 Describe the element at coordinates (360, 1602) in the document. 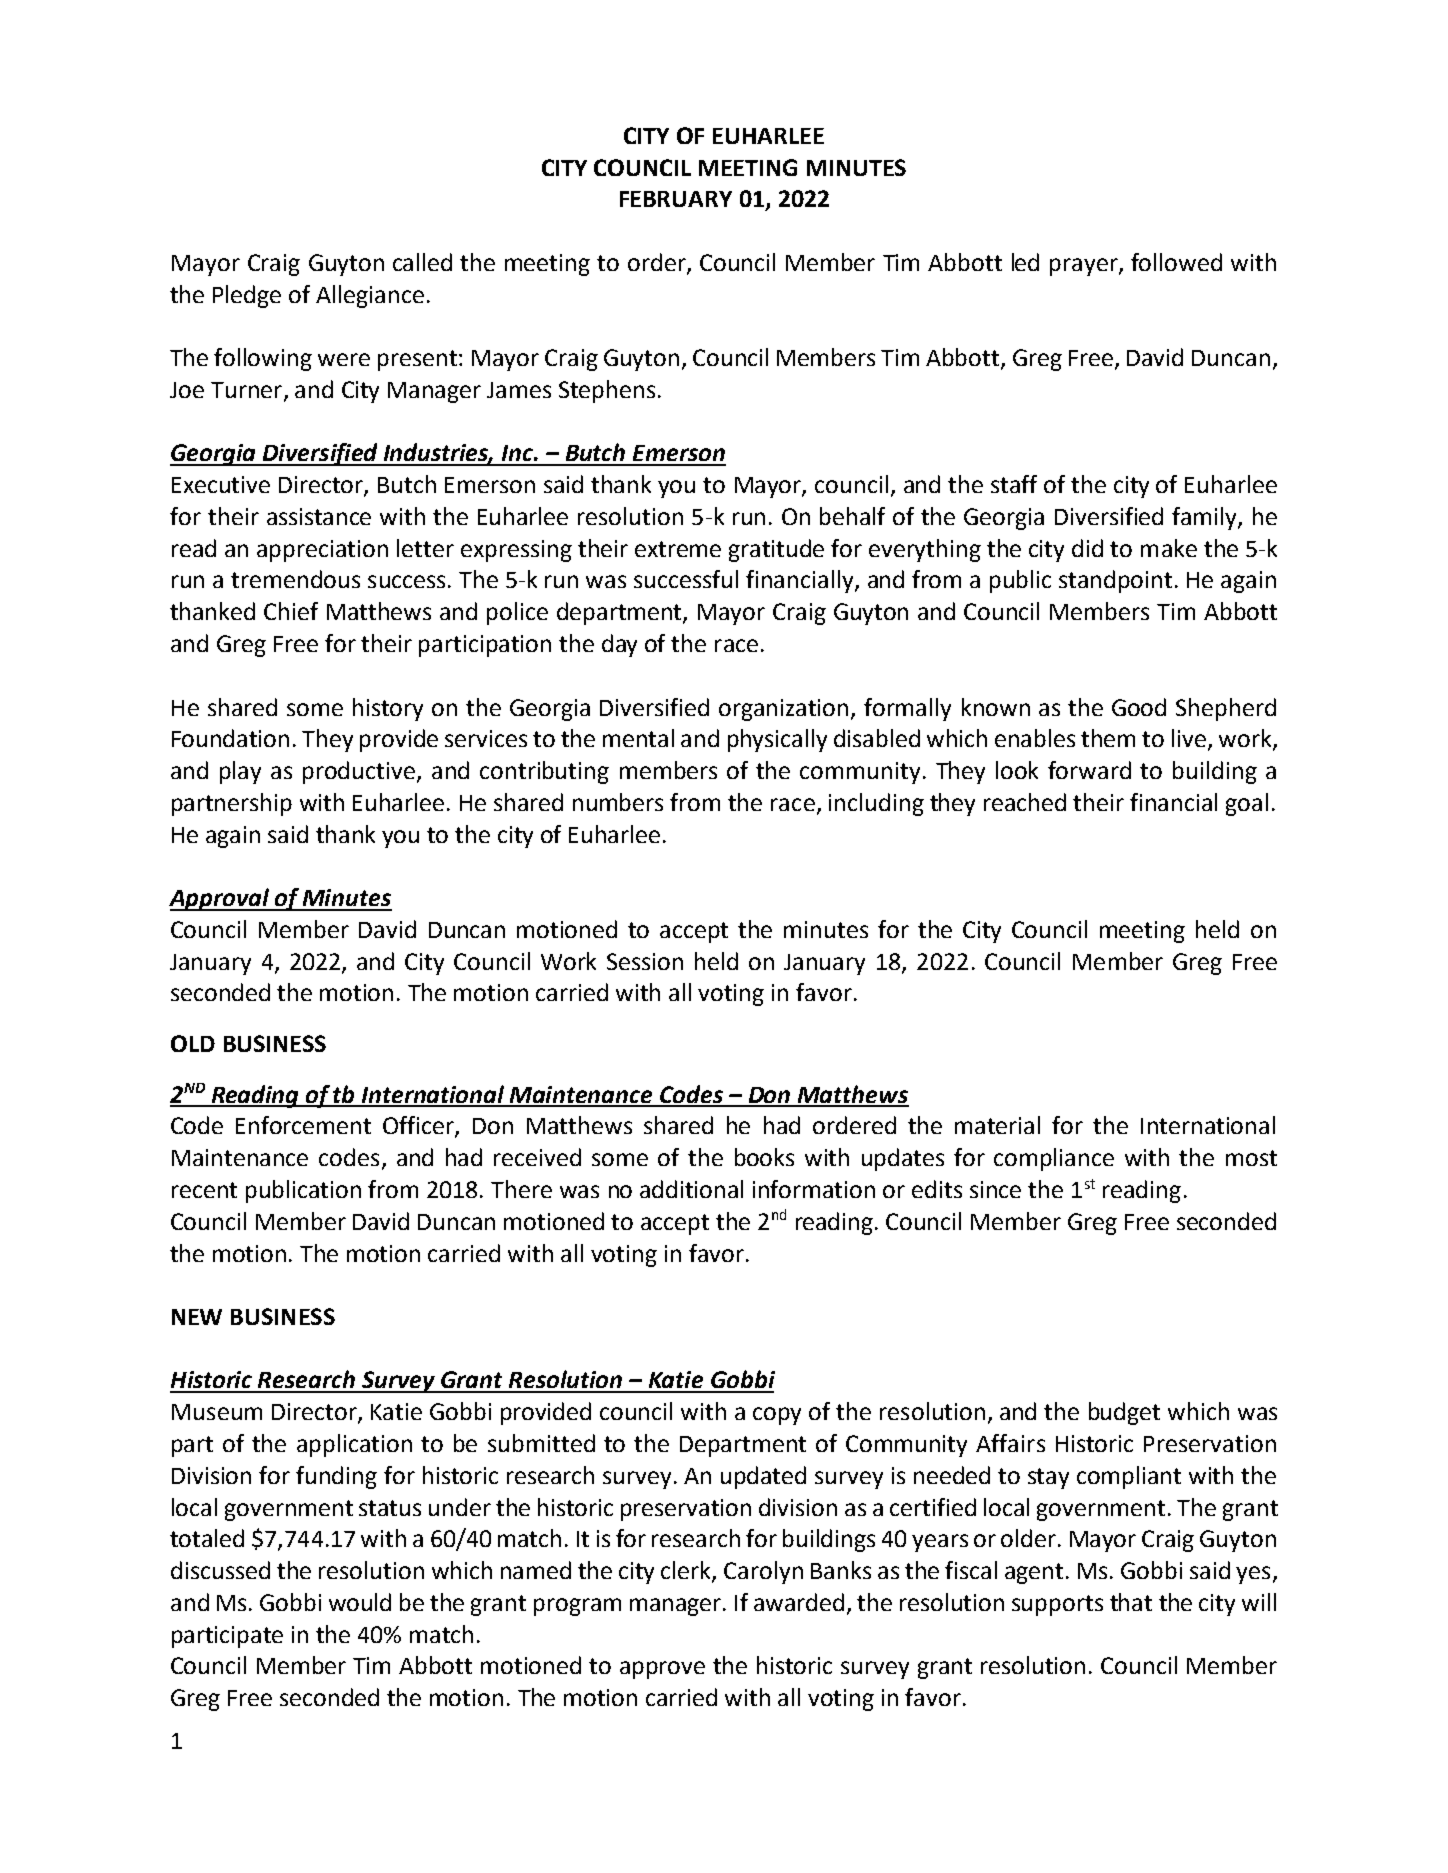

I see `would` at that location.
